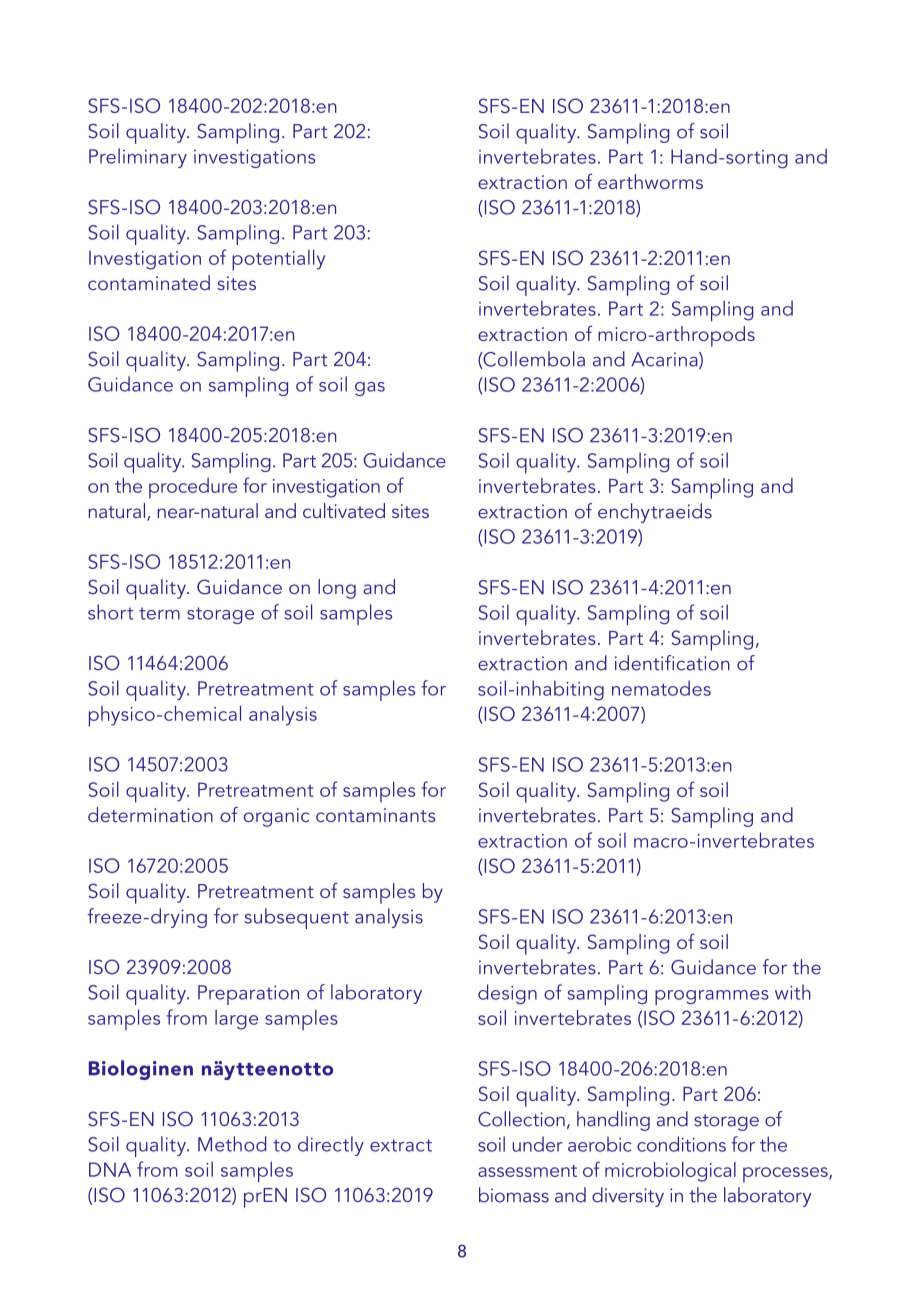 Image resolution: width=924 pixels, height=1311 pixels. Describe the element at coordinates (232, 1144) in the screenshot. I see `Method` at that location.
